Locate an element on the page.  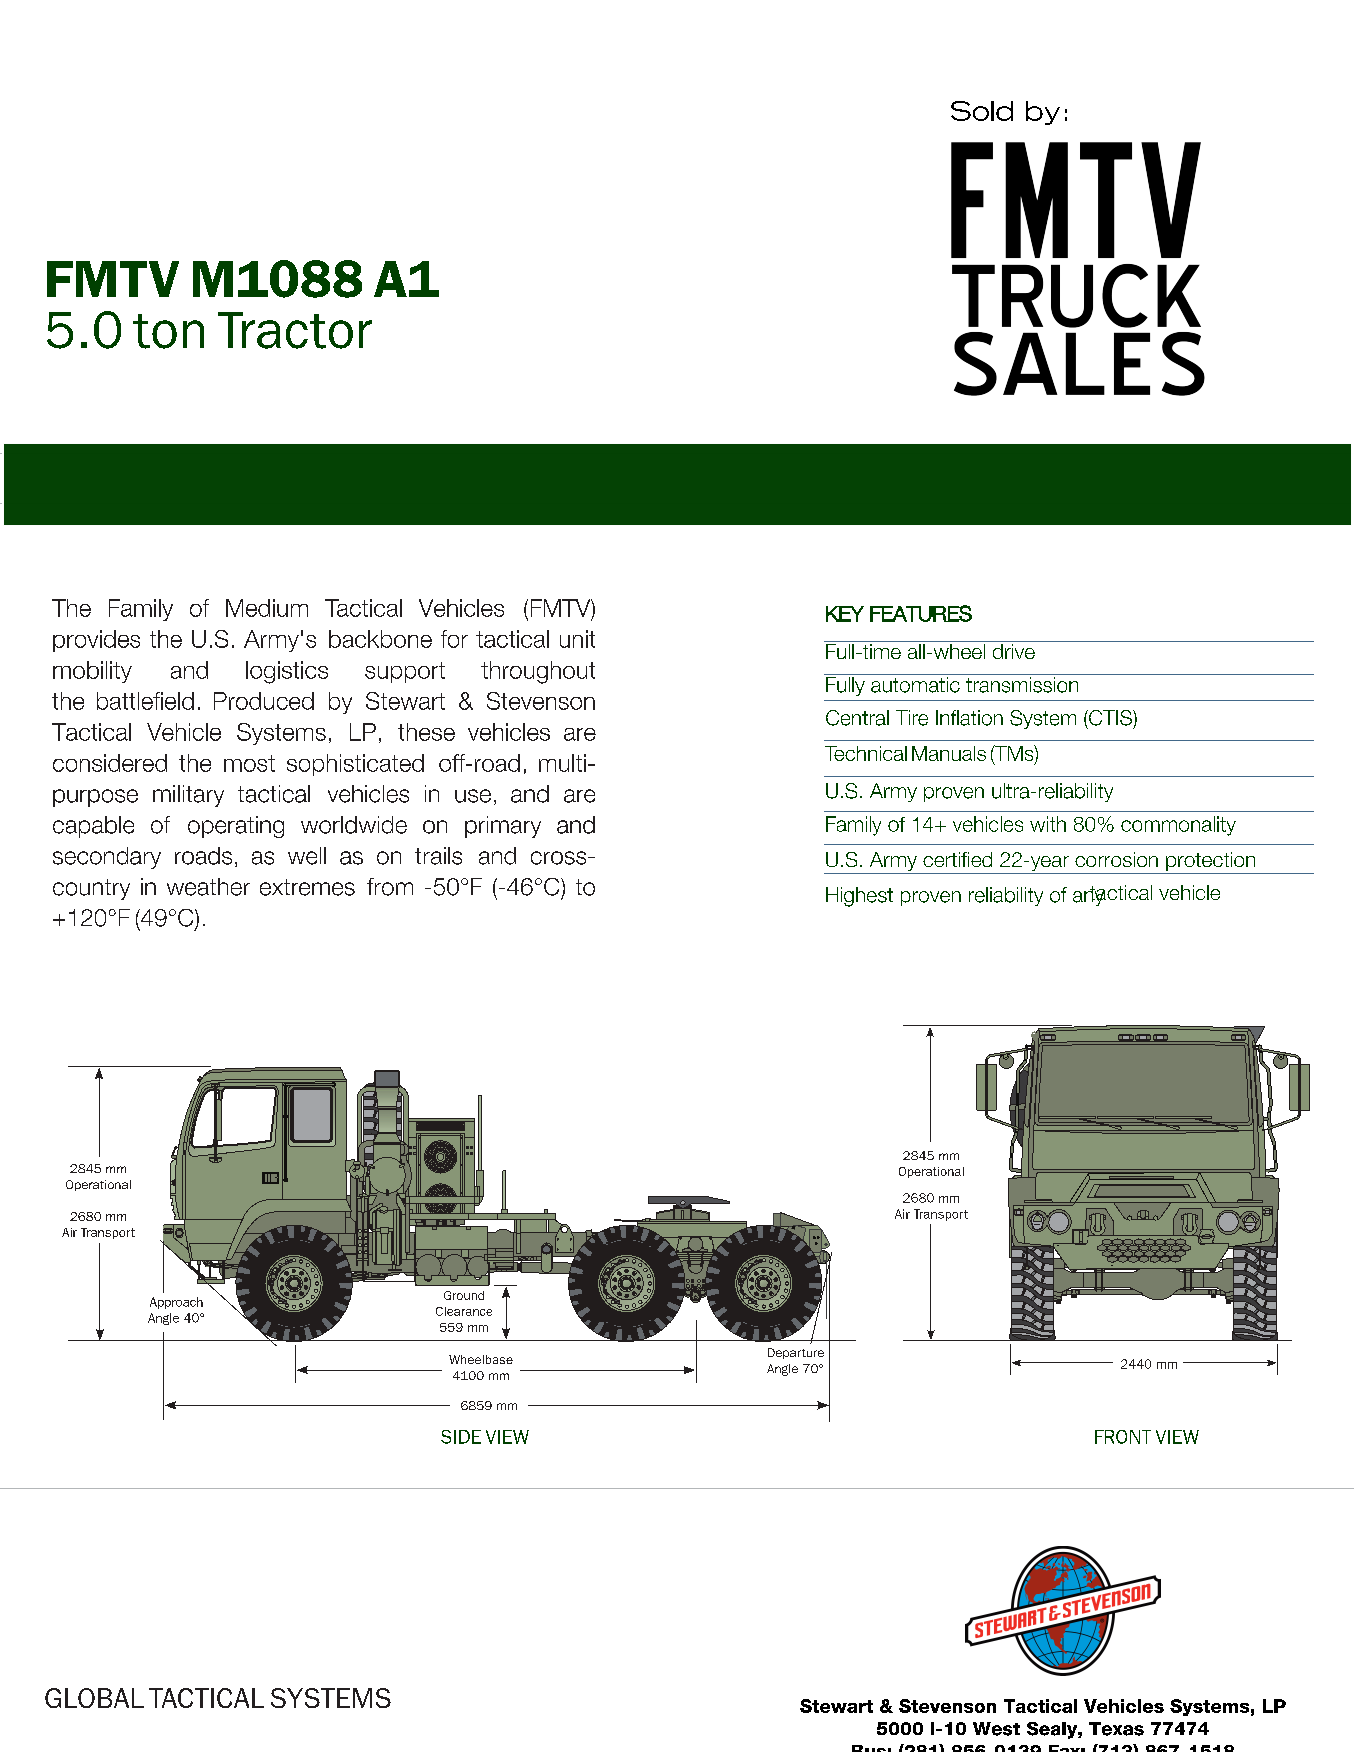
West is located at coordinates (996, 1729).
